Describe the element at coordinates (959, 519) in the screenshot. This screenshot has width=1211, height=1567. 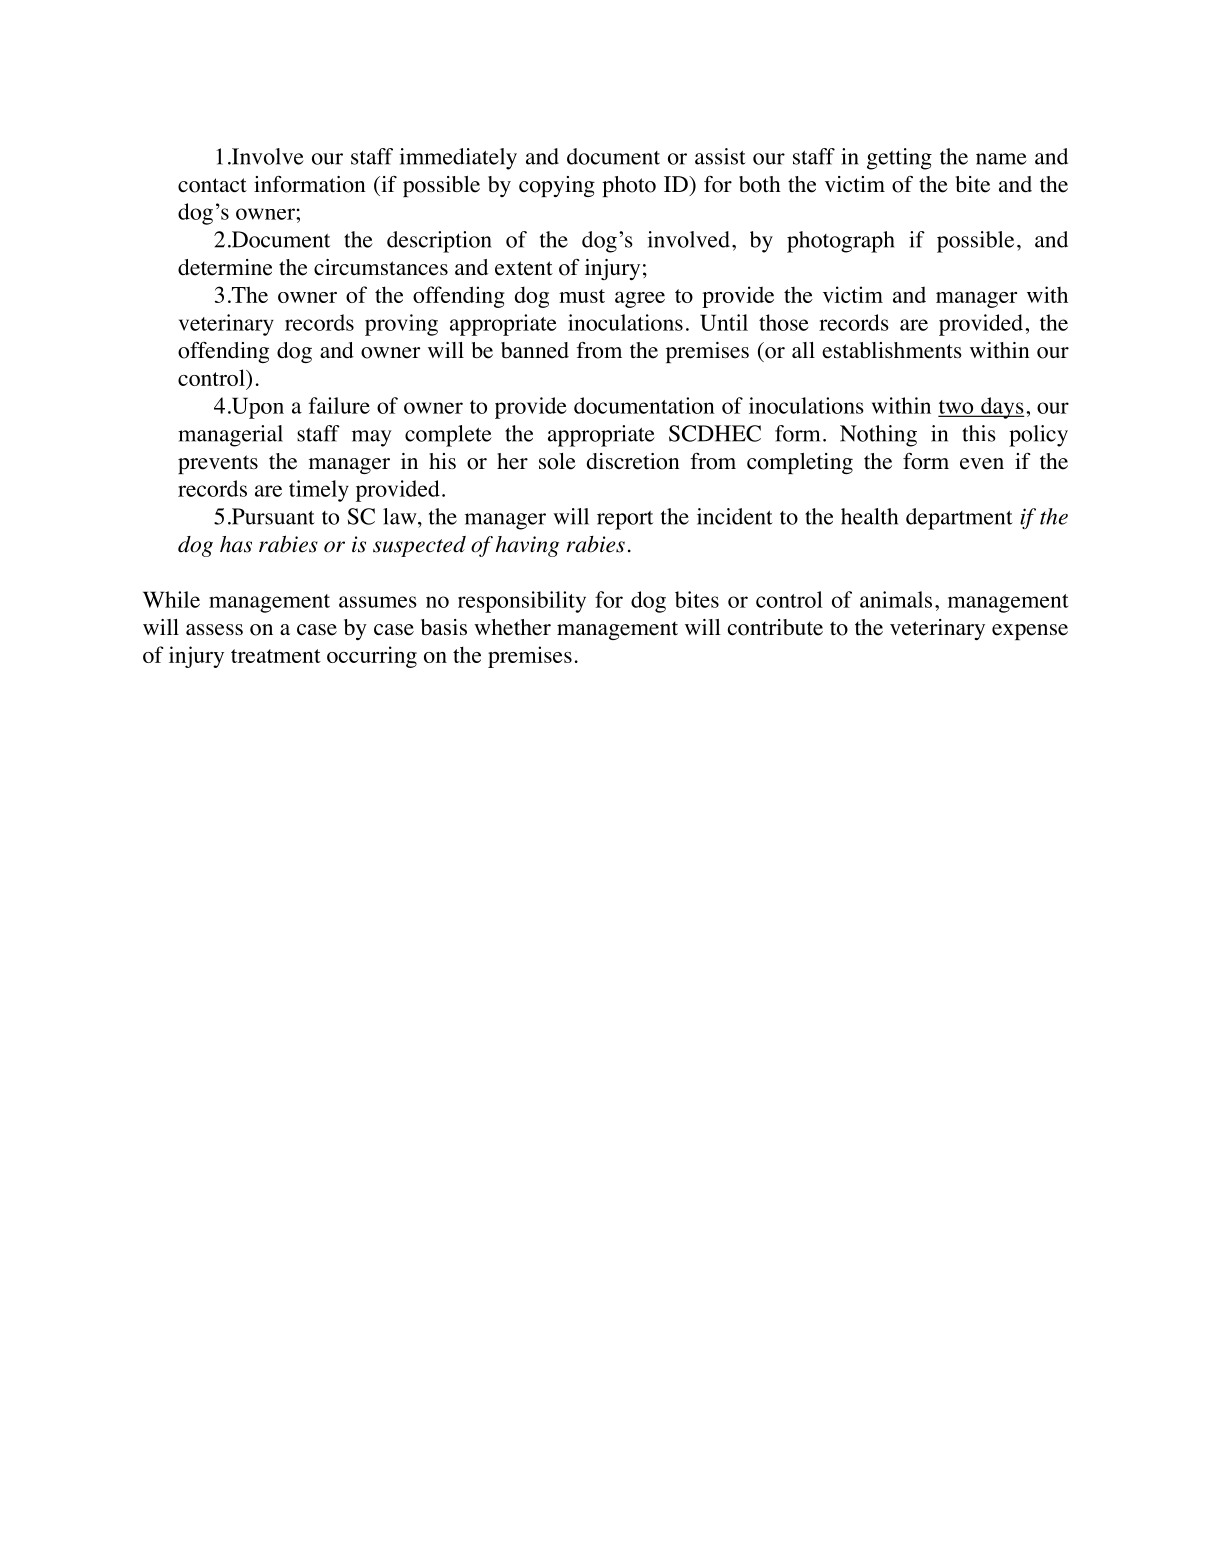
I see `department` at that location.
